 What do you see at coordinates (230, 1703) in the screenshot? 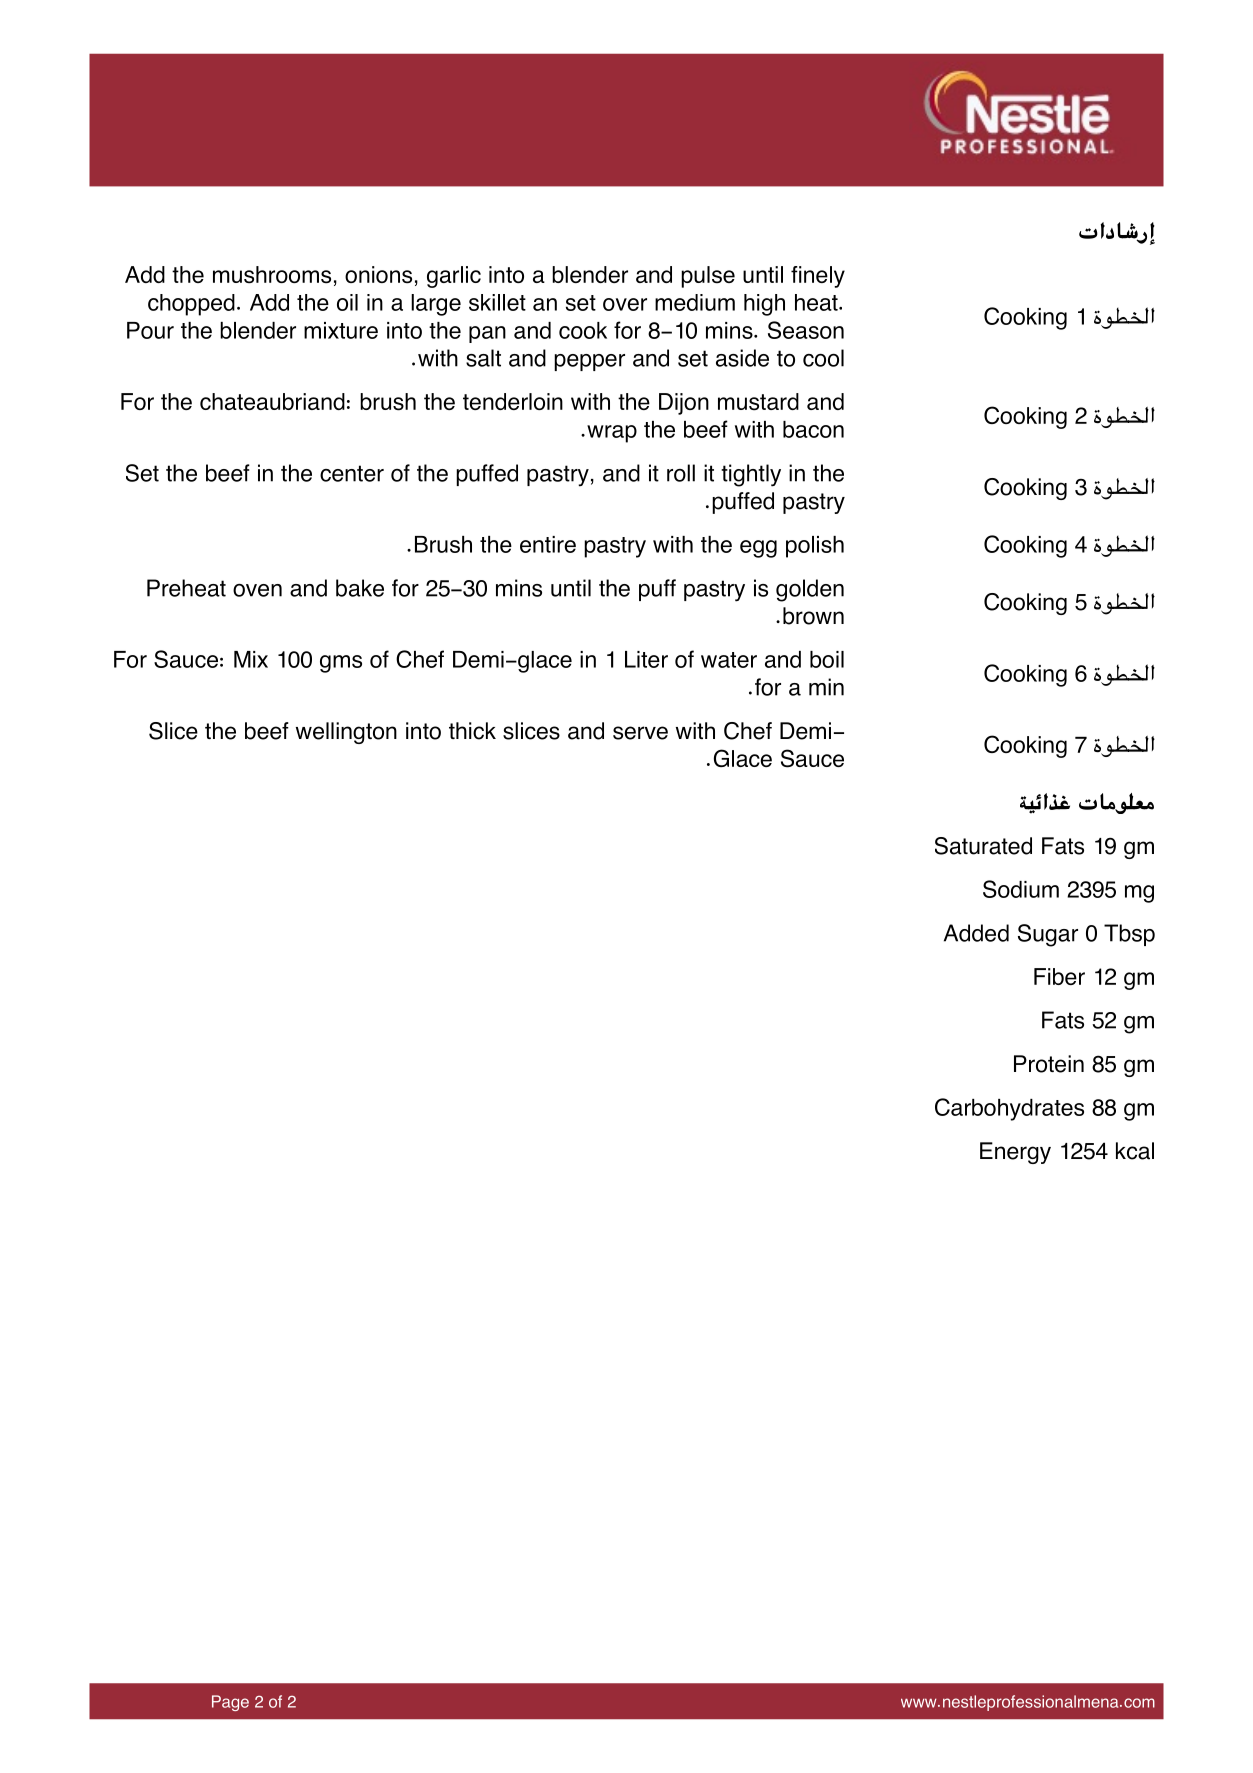
I see `Page` at bounding box center [230, 1703].
